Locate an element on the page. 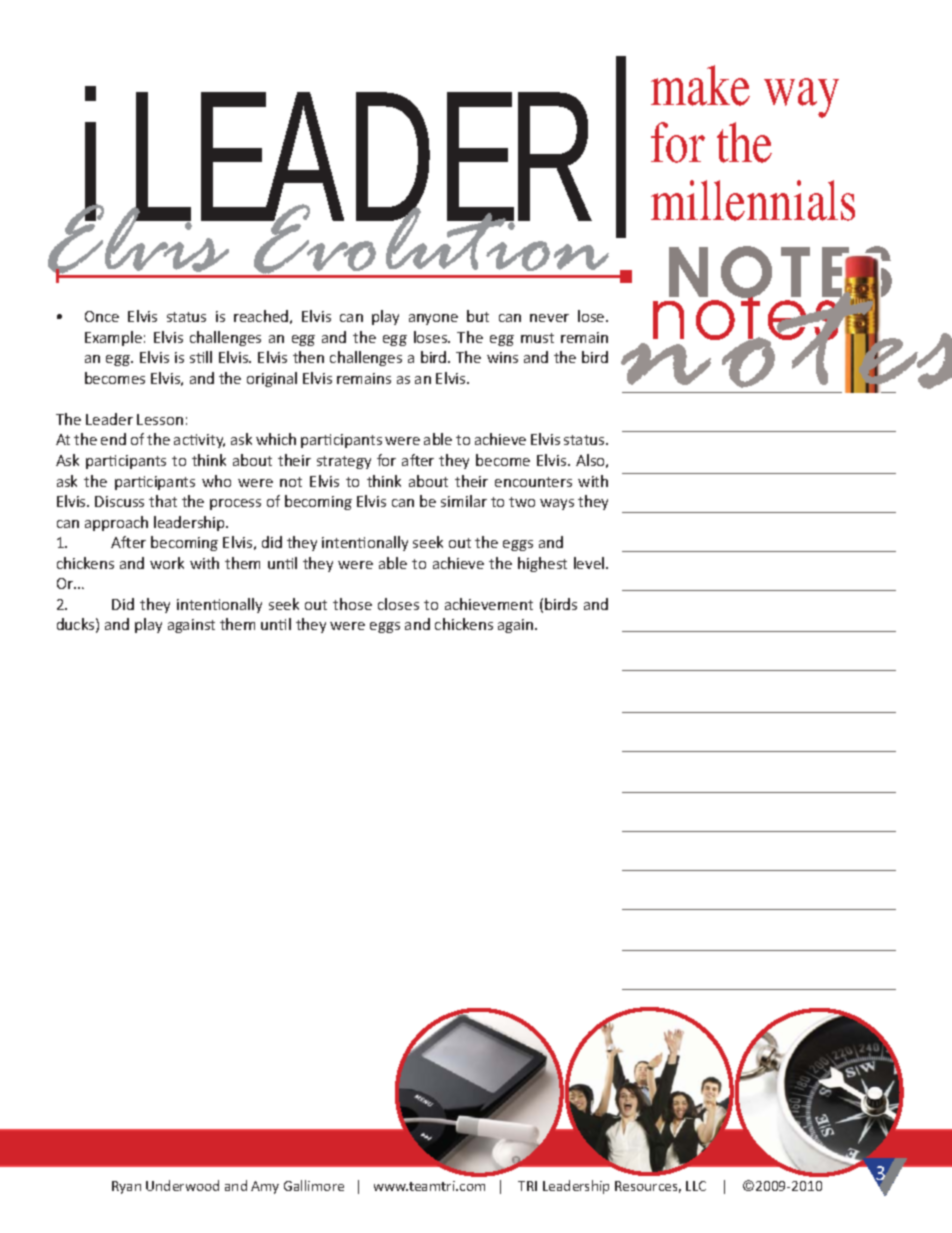  never is located at coordinates (549, 318).
